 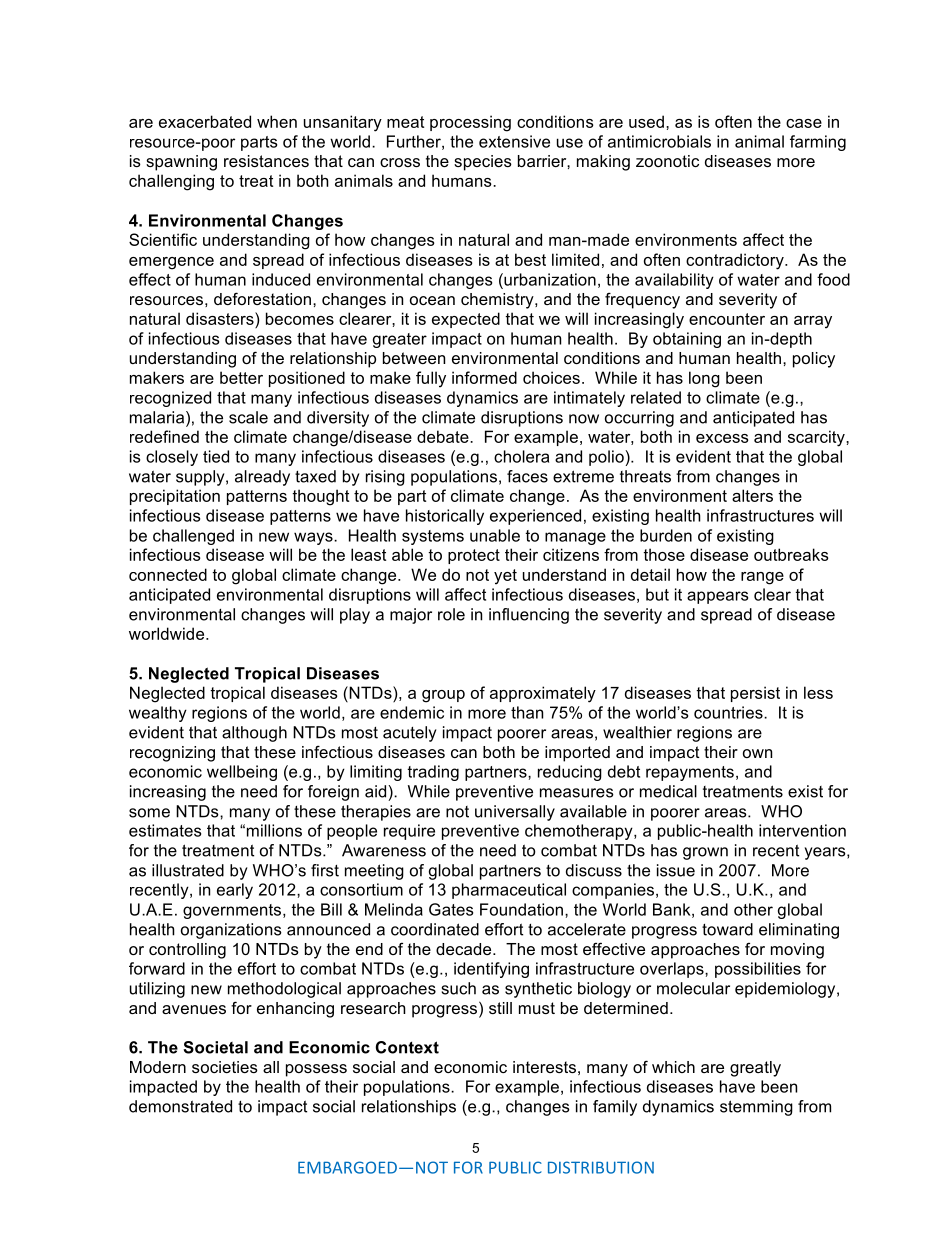 What do you see at coordinates (484, 377) in the screenshot?
I see `informed` at bounding box center [484, 377].
